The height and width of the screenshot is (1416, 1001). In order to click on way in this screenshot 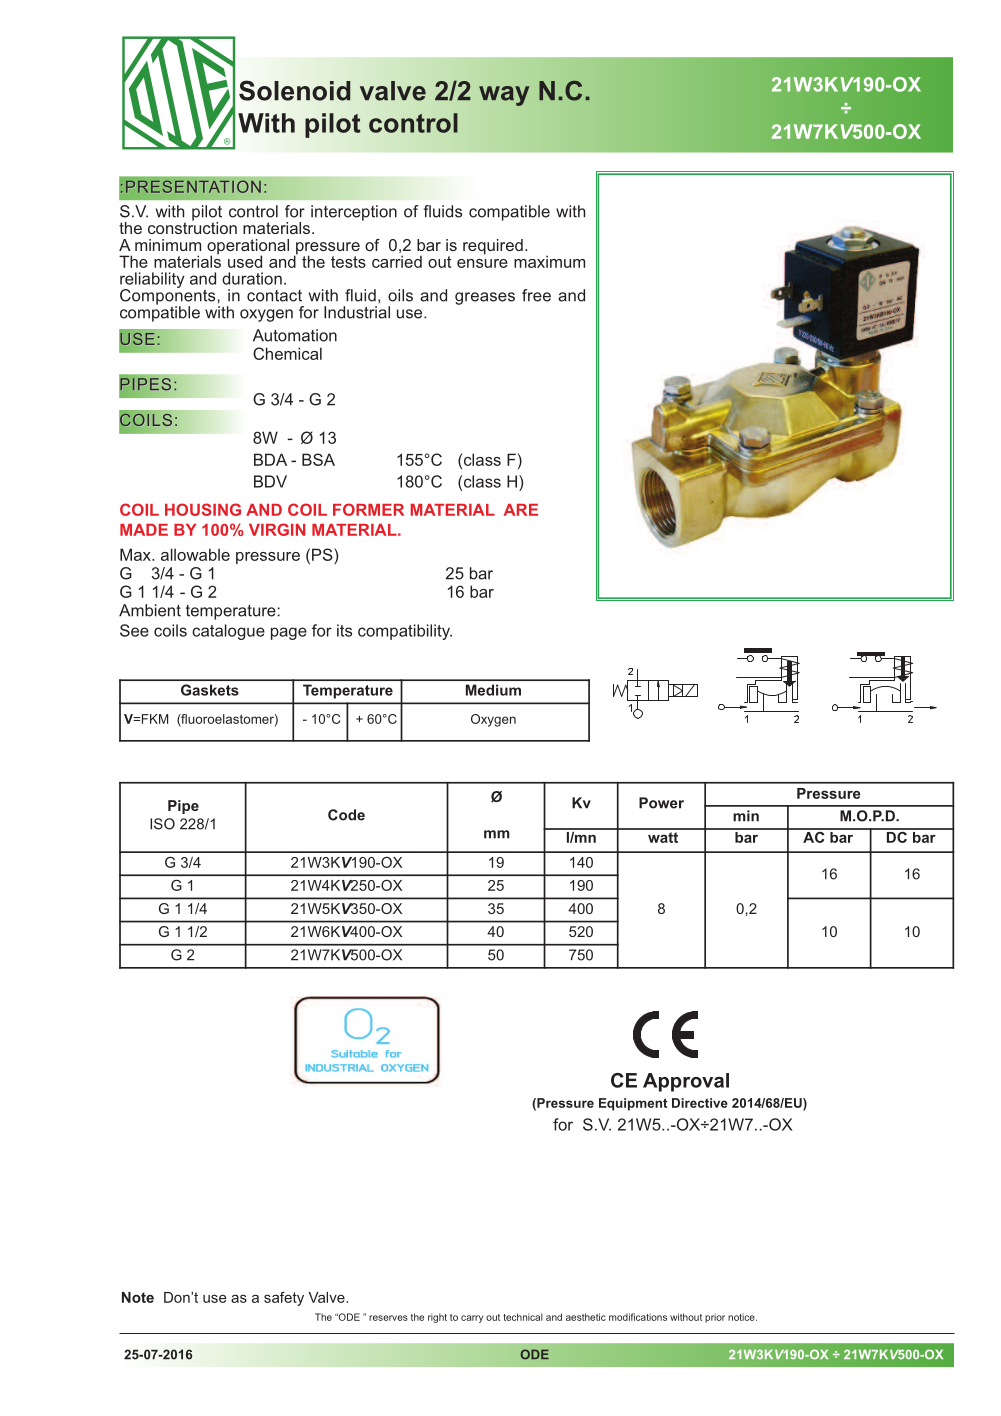, I will do `click(504, 96)`.
